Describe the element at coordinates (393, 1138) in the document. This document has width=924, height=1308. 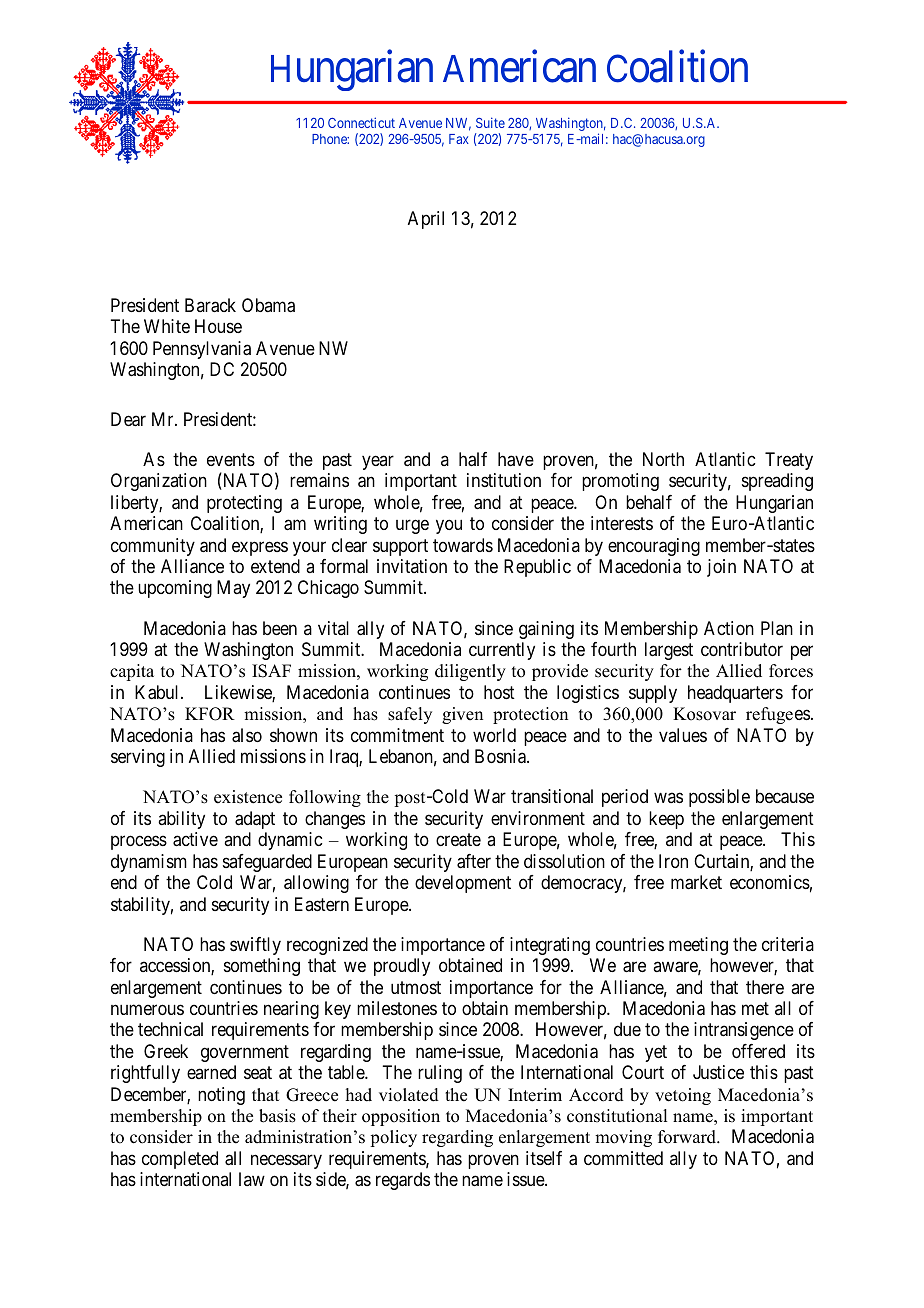
I see `policy` at that location.
